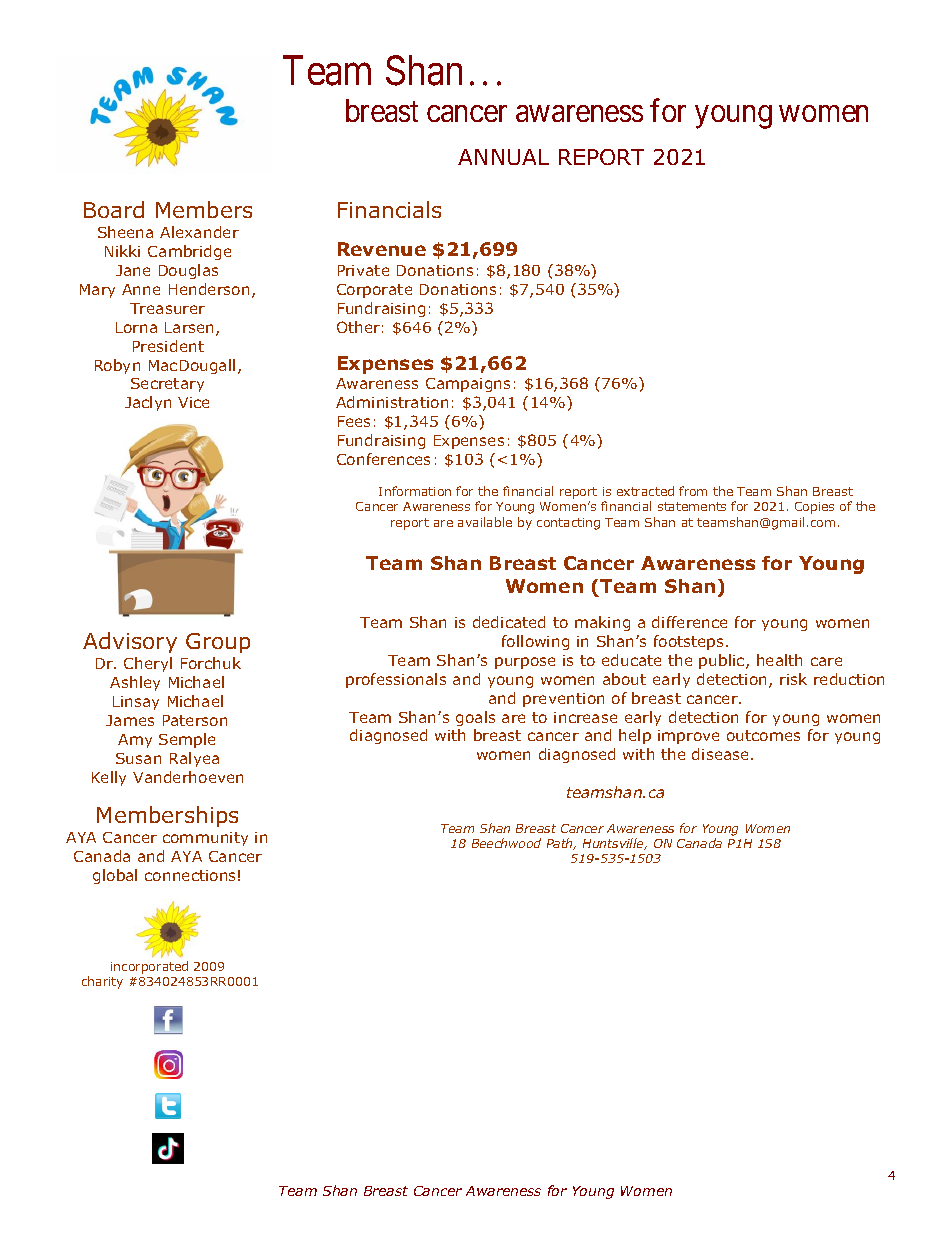  I want to click on Group, so click(218, 643).
